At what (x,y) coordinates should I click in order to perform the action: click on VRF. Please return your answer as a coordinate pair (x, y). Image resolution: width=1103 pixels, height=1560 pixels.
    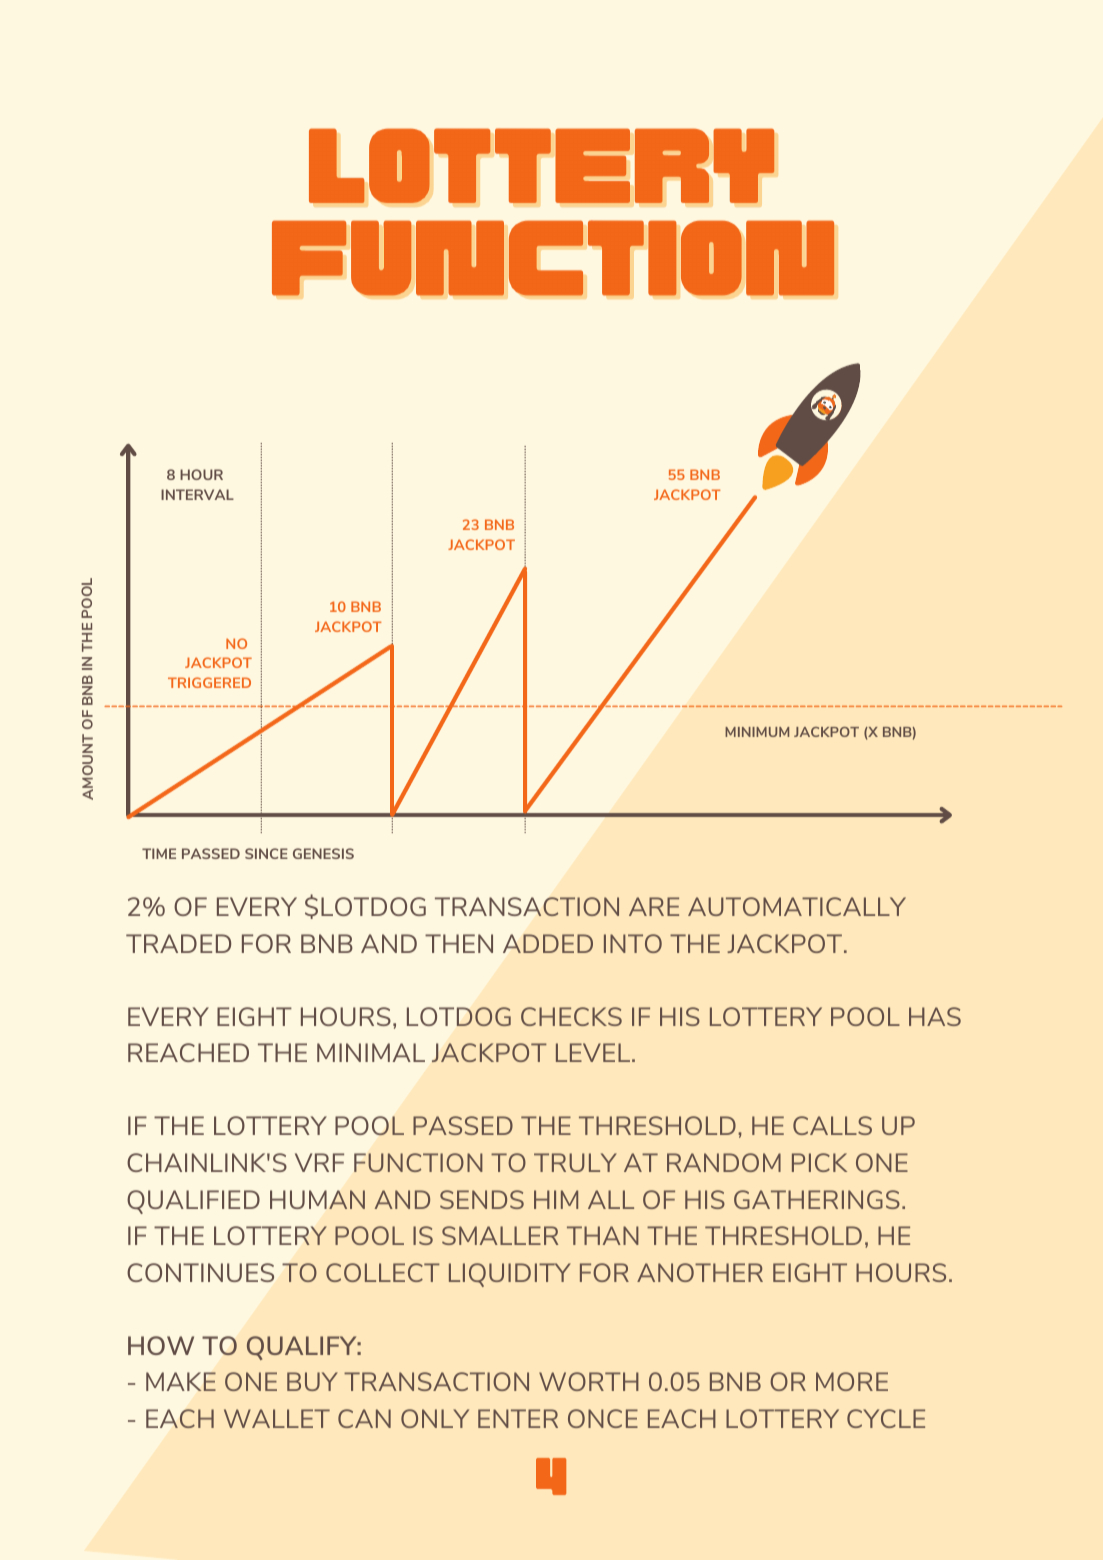
    Looking at the image, I should click on (319, 1162).
